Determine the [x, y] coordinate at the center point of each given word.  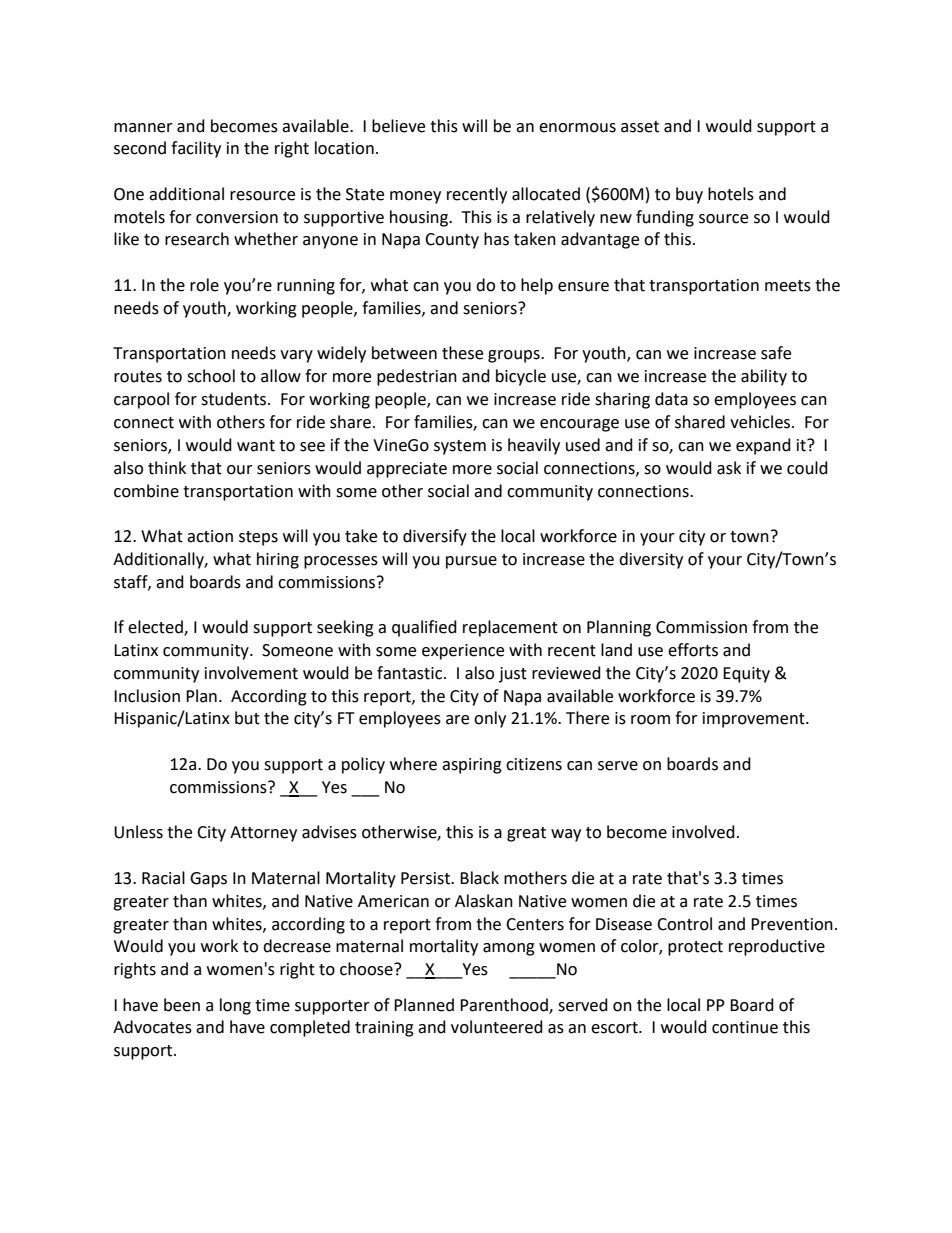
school [211, 376]
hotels [731, 194]
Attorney [263, 834]
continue [745, 1027]
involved [703, 832]
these [462, 353]
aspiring [472, 766]
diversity [651, 560]
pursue [471, 562]
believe [398, 126]
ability [764, 377]
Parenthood [505, 1005]
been [182, 1005]
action [210, 536]
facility [196, 149]
